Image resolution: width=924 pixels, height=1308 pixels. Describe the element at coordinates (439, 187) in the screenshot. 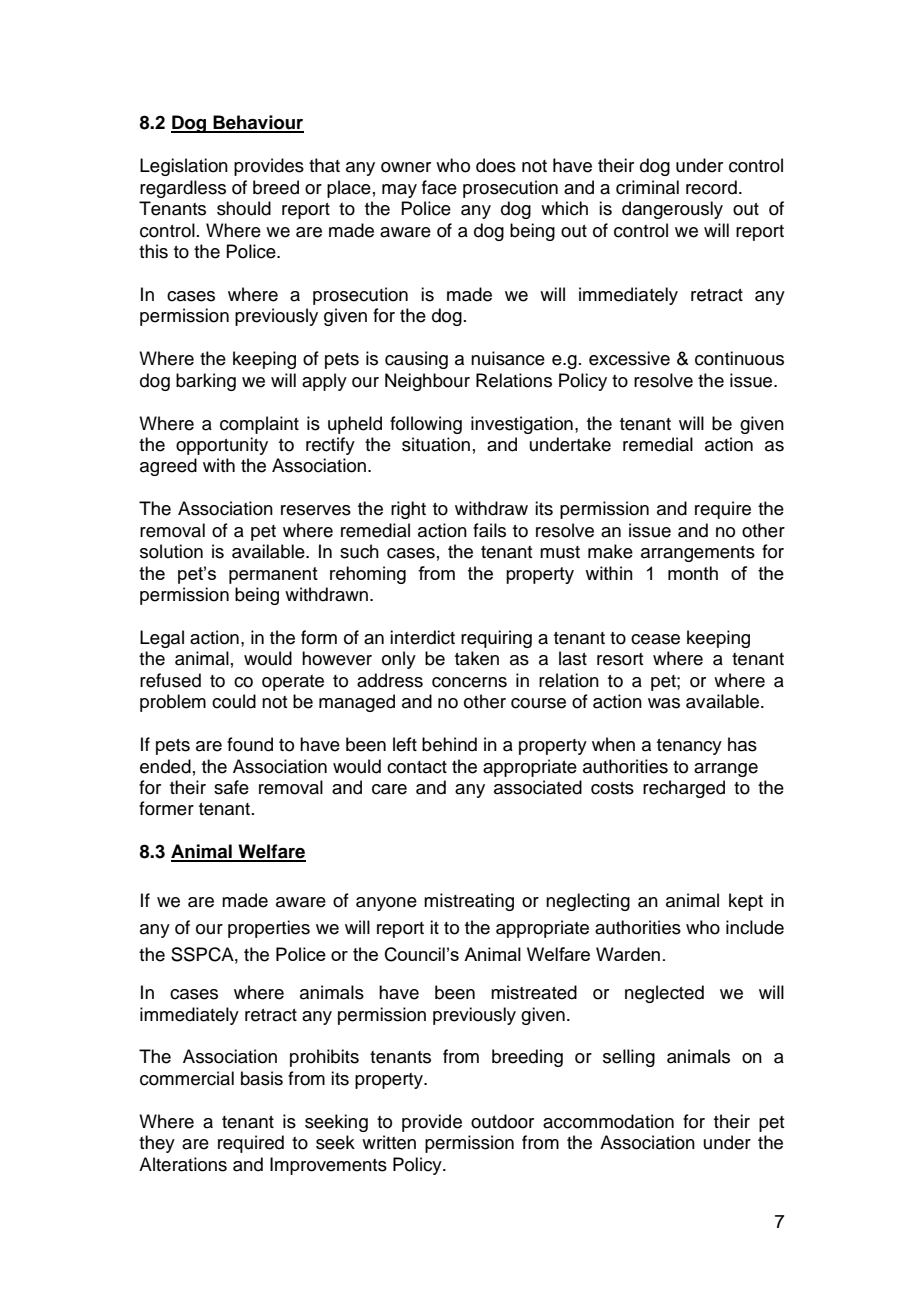

I see `face` at that location.
